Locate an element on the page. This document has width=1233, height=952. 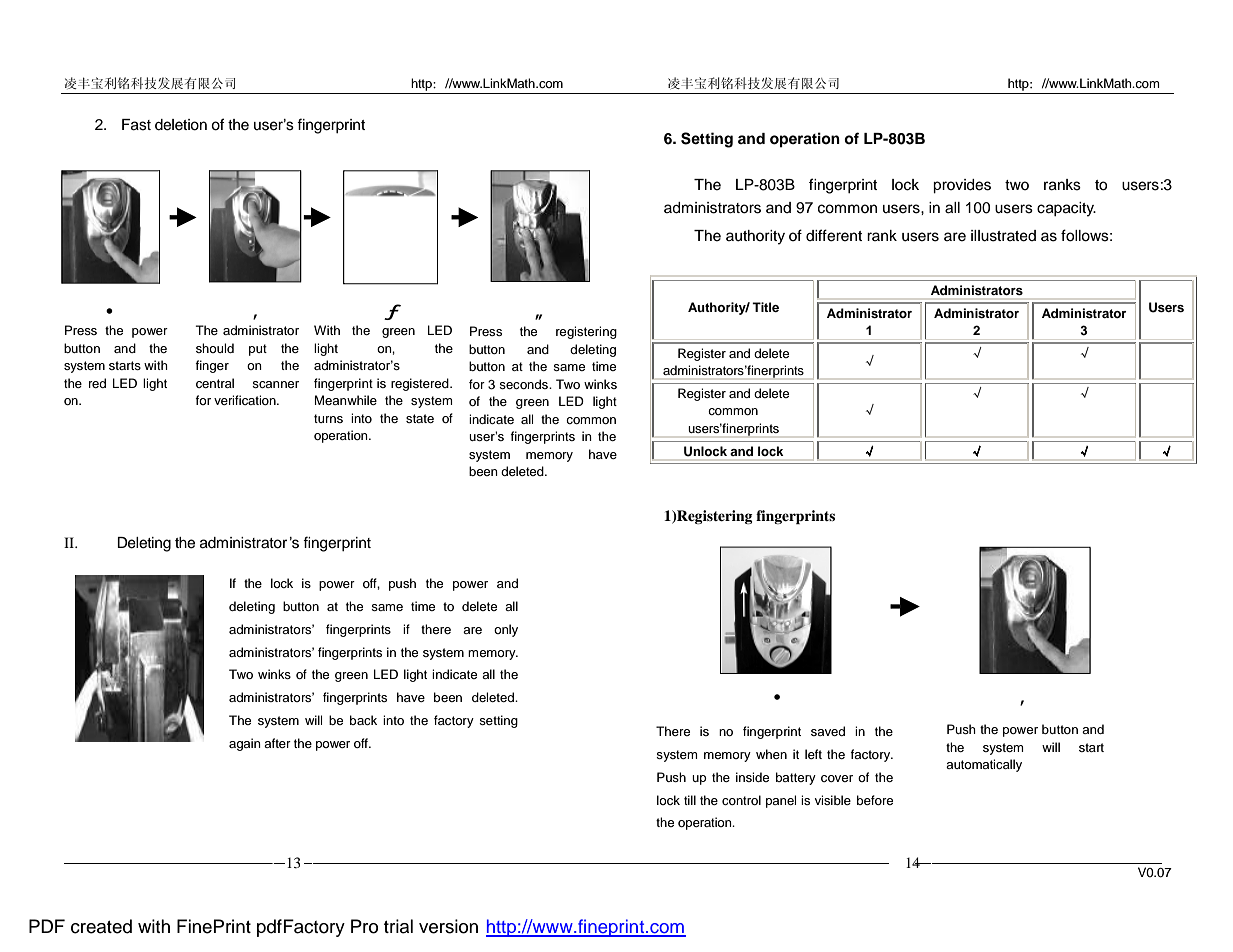
created is located at coordinates (101, 926).
